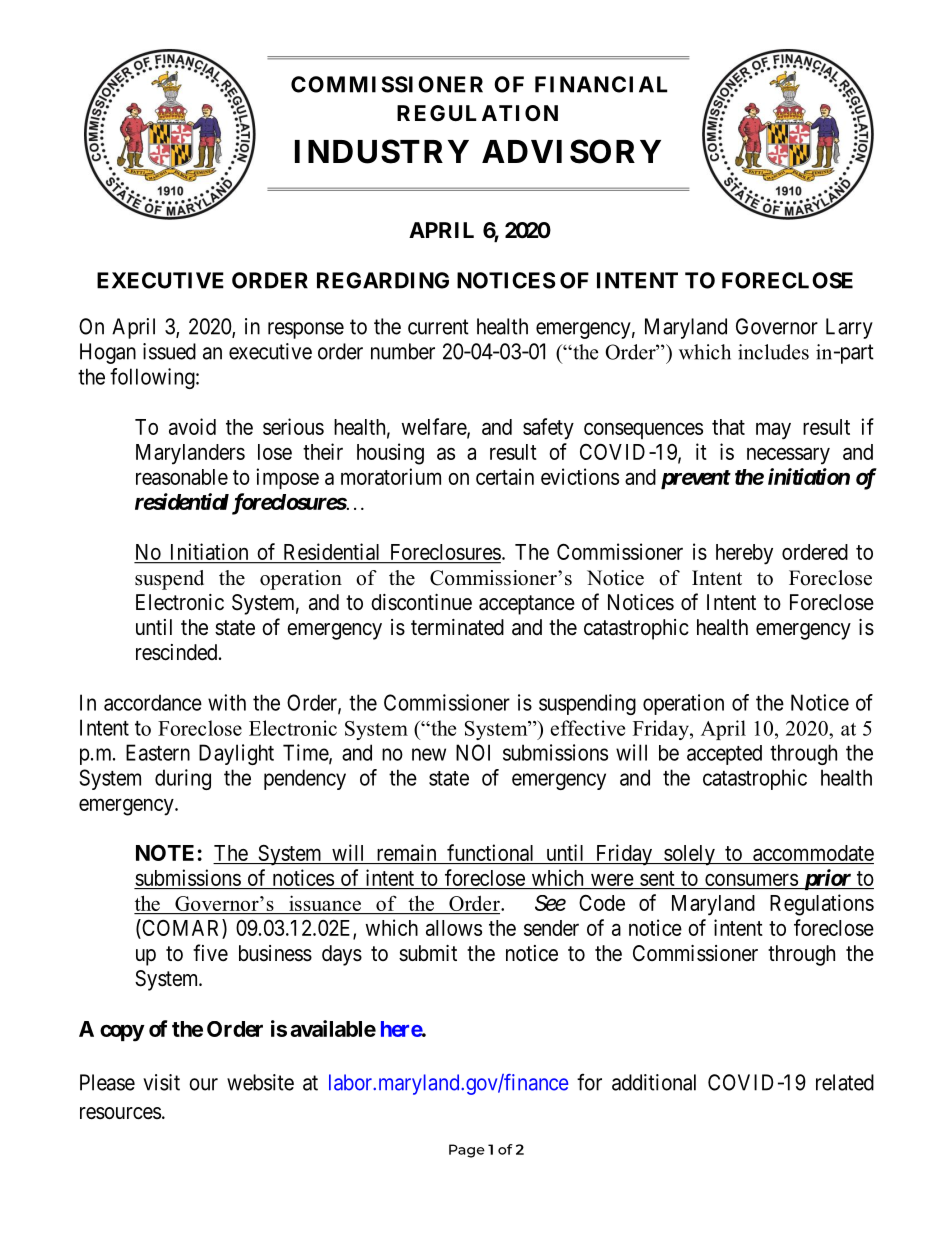 This document has height=1233, width=952. Describe the element at coordinates (382, 151) in the document. I see `INDUSTRY` at that location.
